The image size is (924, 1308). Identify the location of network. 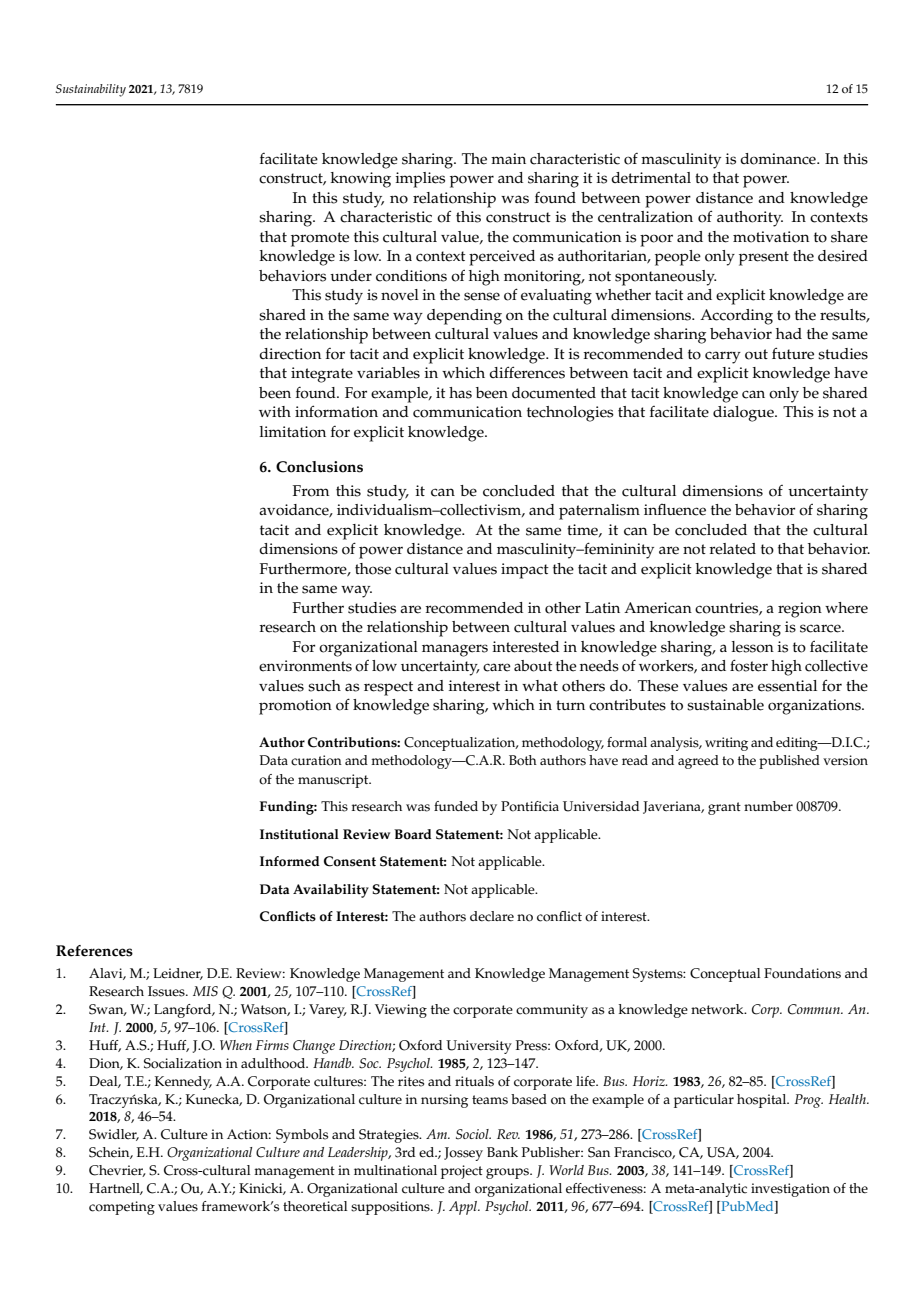
(718, 1009).
